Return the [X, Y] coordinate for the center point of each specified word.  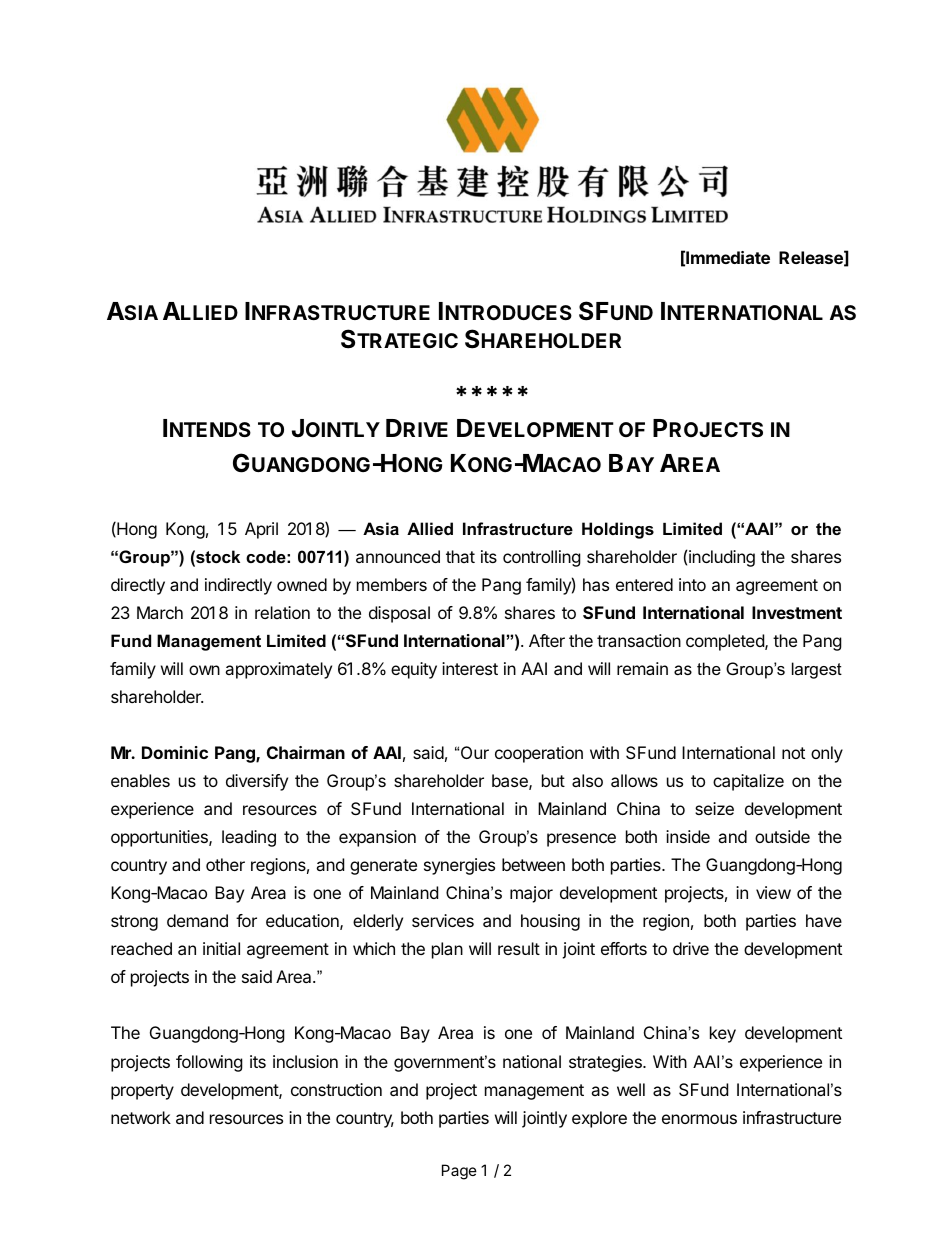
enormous [699, 1119]
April [261, 530]
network [141, 1117]
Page [459, 1172]
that [460, 556]
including [722, 558]
